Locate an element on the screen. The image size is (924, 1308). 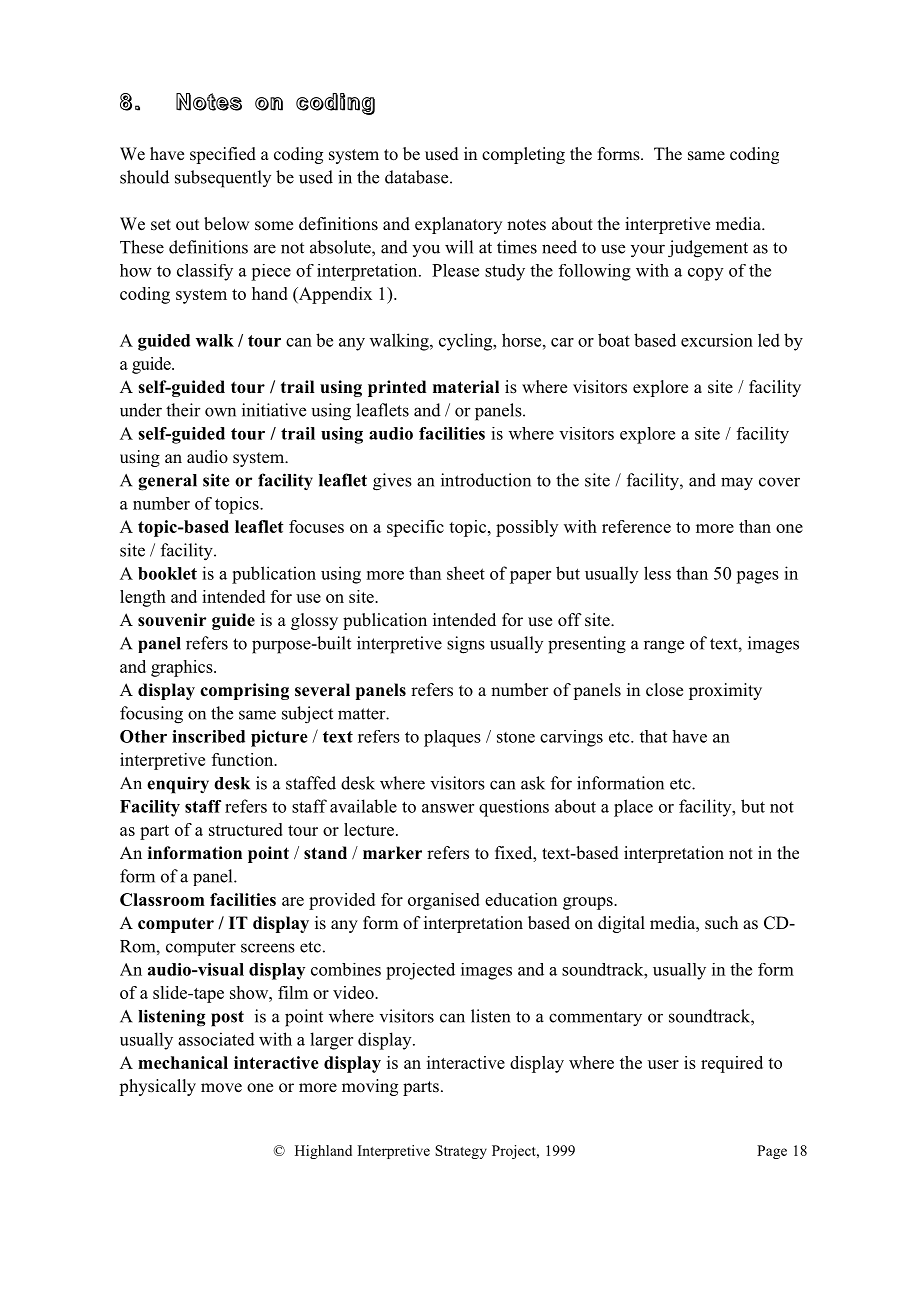
own is located at coordinates (220, 412).
